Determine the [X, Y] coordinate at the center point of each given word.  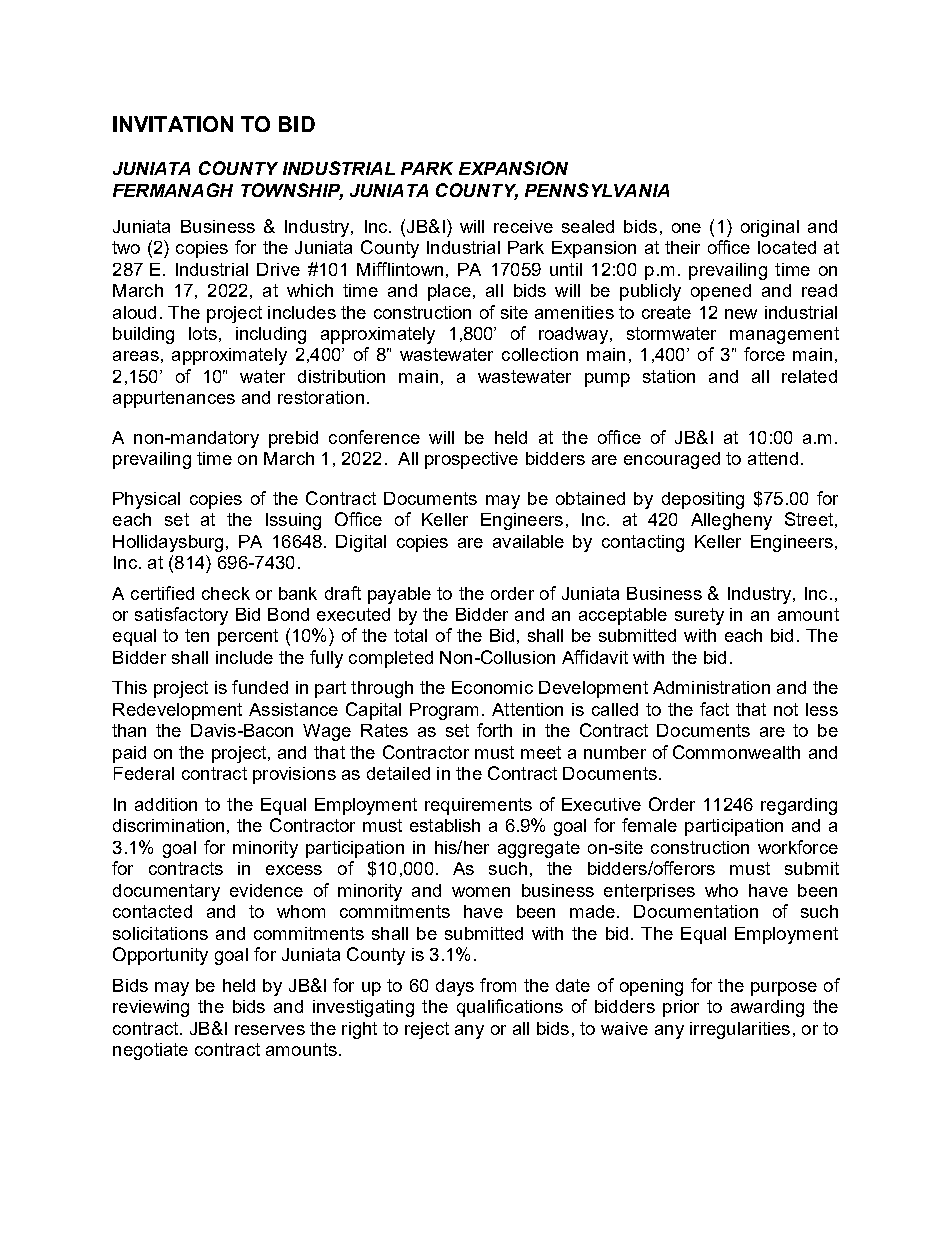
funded [260, 687]
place [449, 292]
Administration [711, 687]
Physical [146, 500]
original [770, 228]
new [741, 314]
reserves [270, 1030]
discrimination [168, 825]
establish [445, 825]
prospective [471, 460]
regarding [799, 806]
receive [523, 226]
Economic [492, 687]
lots [203, 333]
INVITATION [173, 124]
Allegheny [731, 521]
